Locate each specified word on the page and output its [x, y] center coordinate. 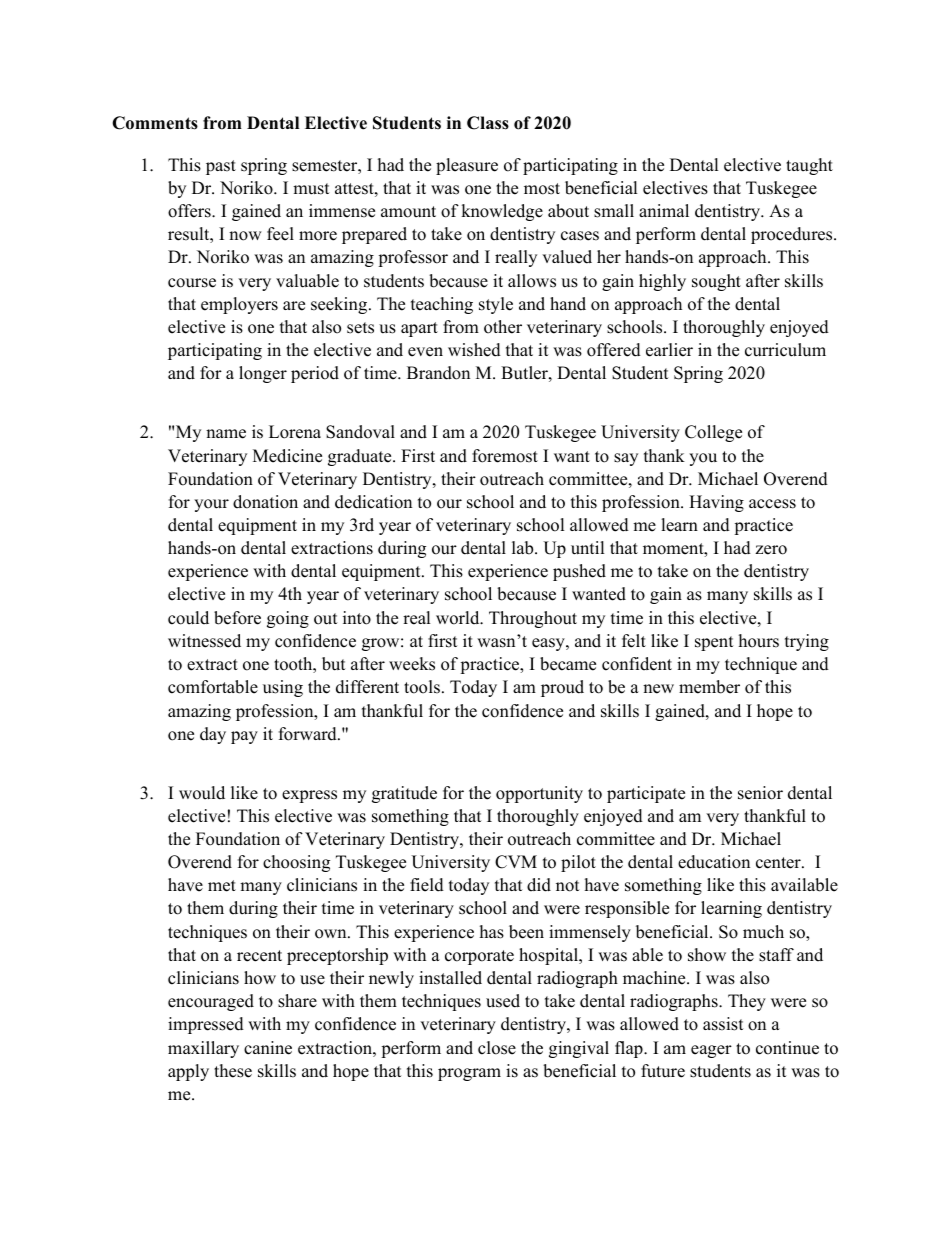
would [202, 793]
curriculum [785, 350]
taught [809, 166]
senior [760, 793]
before [237, 618]
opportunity [539, 794]
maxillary [203, 1049]
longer [263, 374]
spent [714, 643]
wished [474, 350]
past [221, 167]
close [497, 1048]
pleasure [467, 166]
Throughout [533, 619]
